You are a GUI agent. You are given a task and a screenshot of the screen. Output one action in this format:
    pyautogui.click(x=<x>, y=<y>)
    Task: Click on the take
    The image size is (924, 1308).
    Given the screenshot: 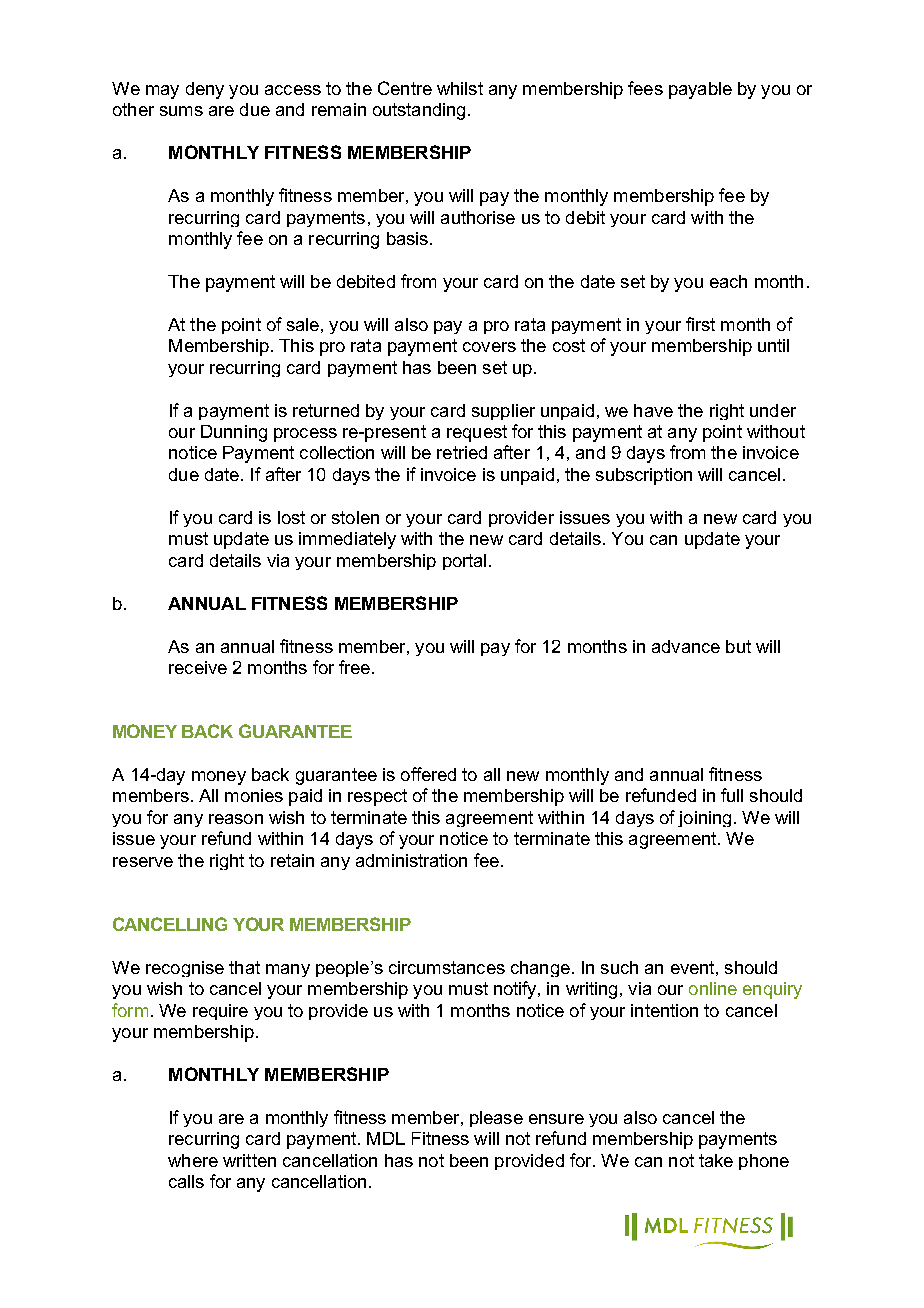 What is the action you would take?
    pyautogui.click(x=716, y=1160)
